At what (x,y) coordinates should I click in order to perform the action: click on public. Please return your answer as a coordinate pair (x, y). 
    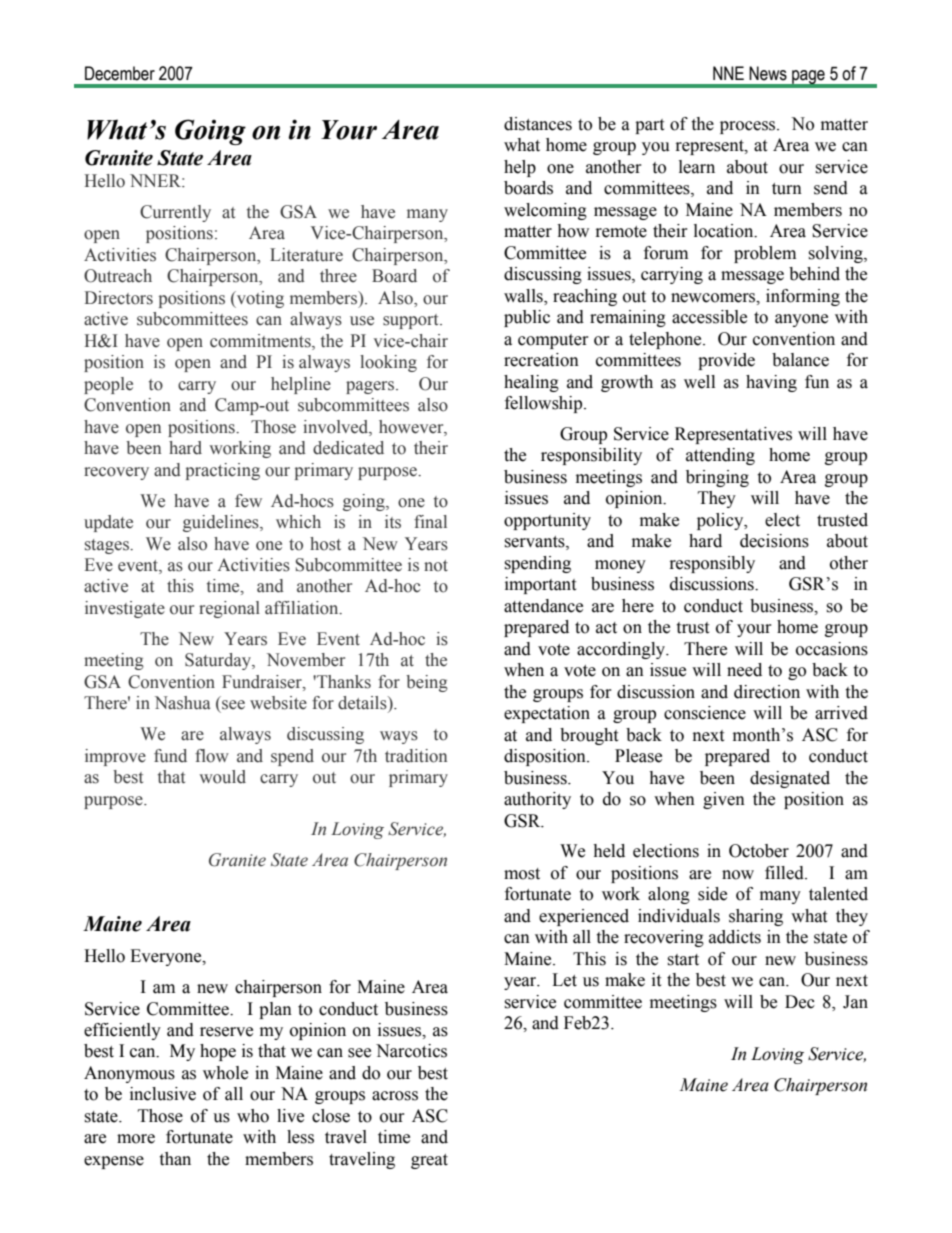
    Looking at the image, I should click on (527, 318).
